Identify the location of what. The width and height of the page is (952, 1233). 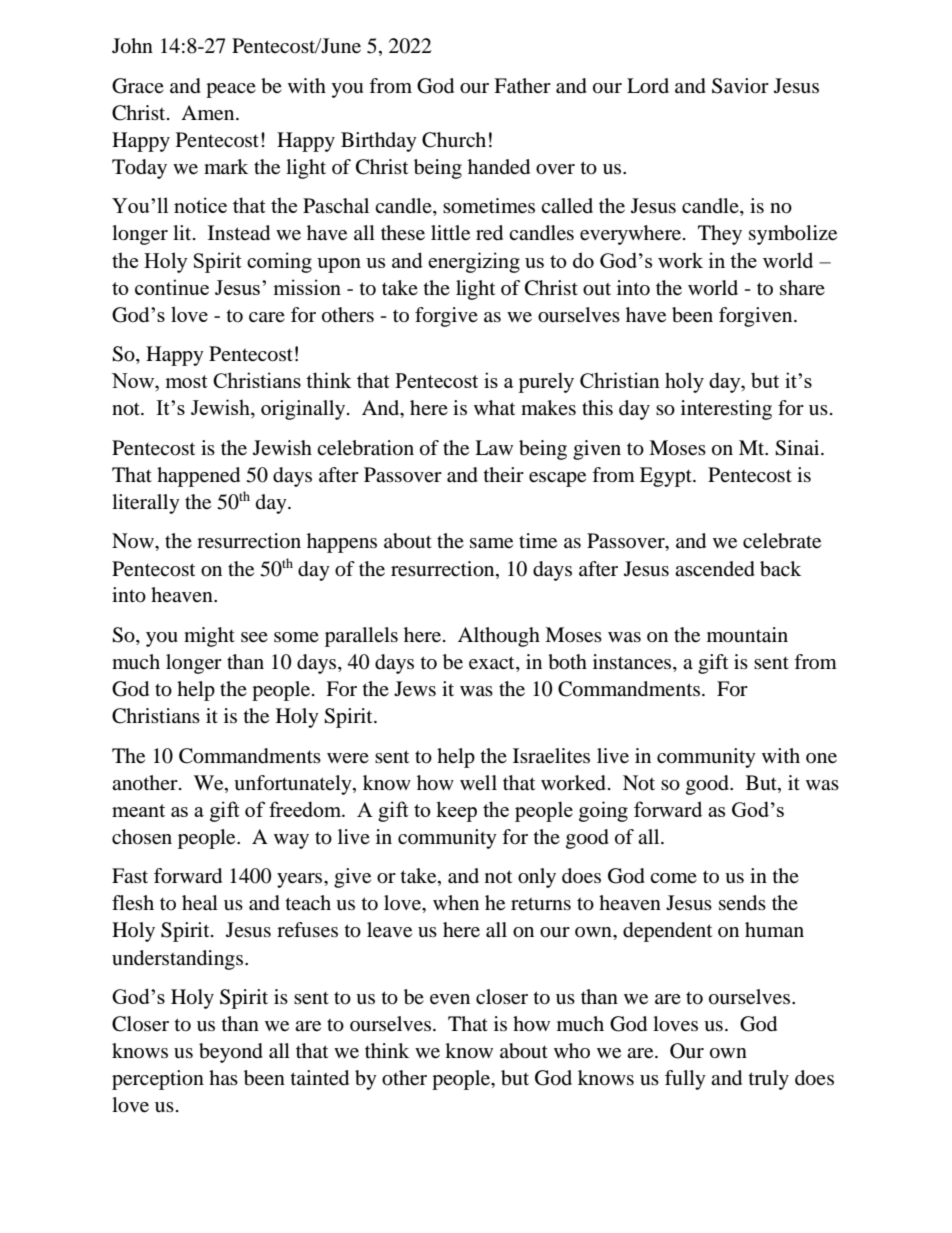
(494, 408).
